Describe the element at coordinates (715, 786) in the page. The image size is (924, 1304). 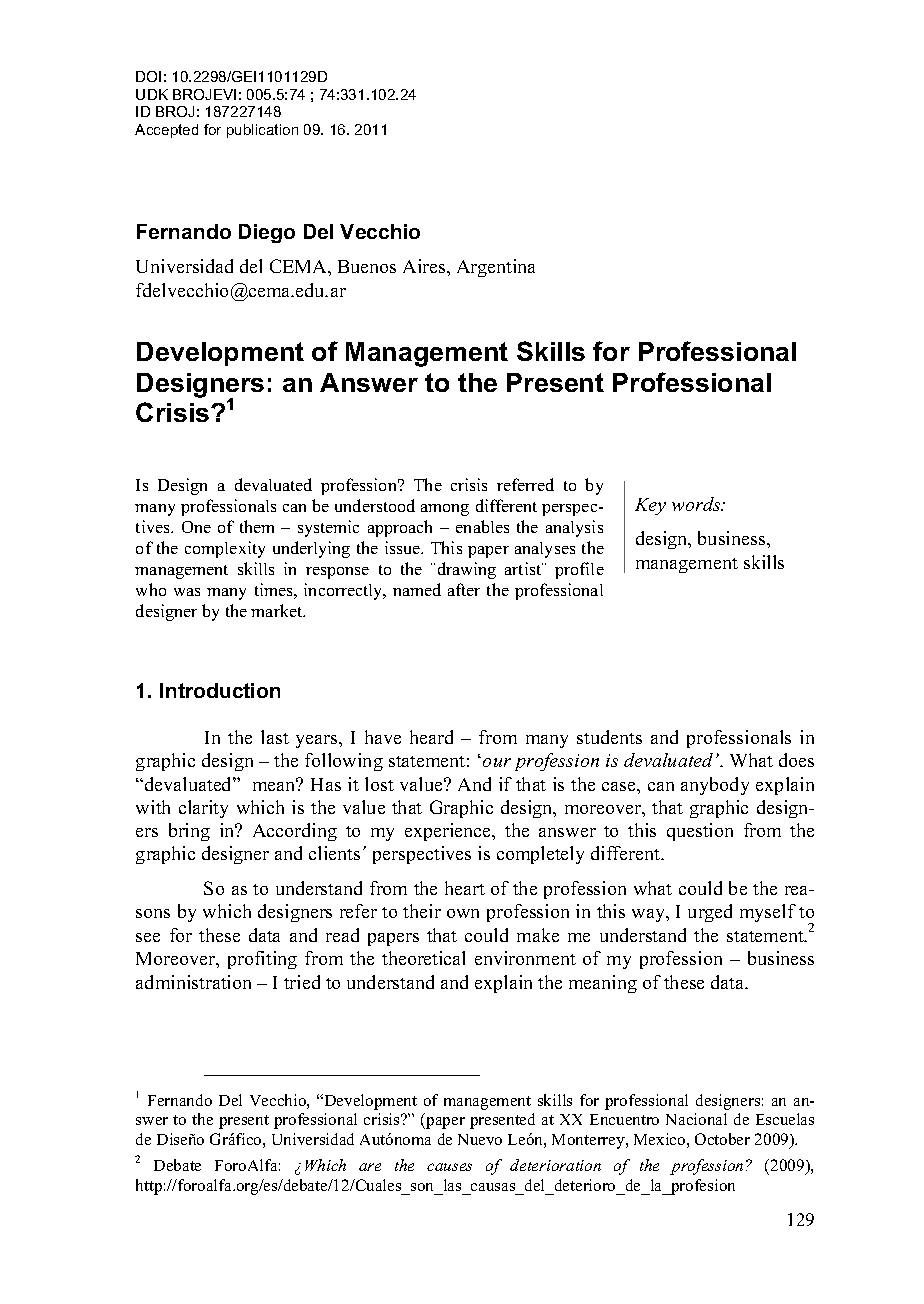
I see `anybody` at that location.
